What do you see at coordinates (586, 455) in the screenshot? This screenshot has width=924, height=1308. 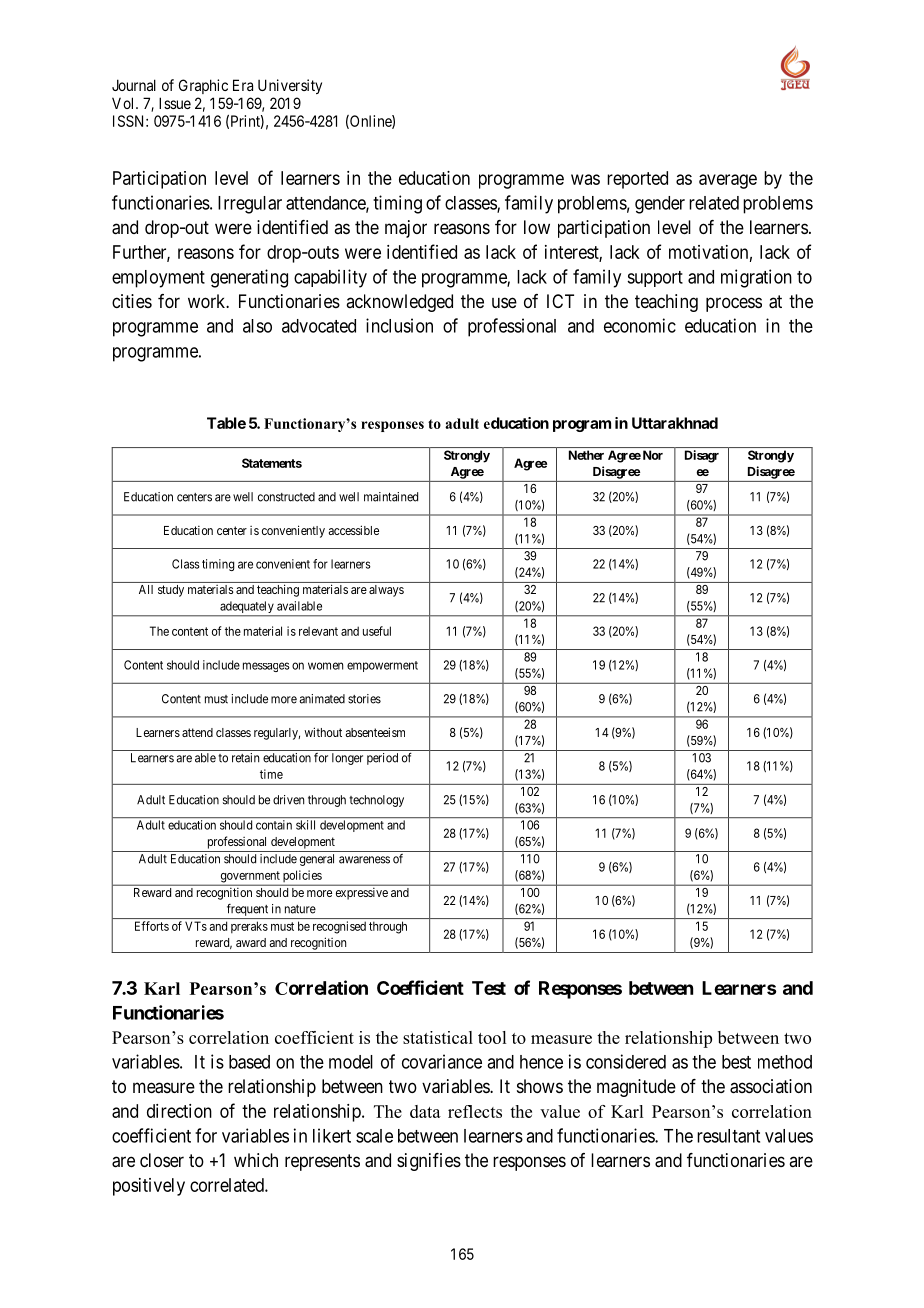 I see `Nether` at bounding box center [586, 455].
